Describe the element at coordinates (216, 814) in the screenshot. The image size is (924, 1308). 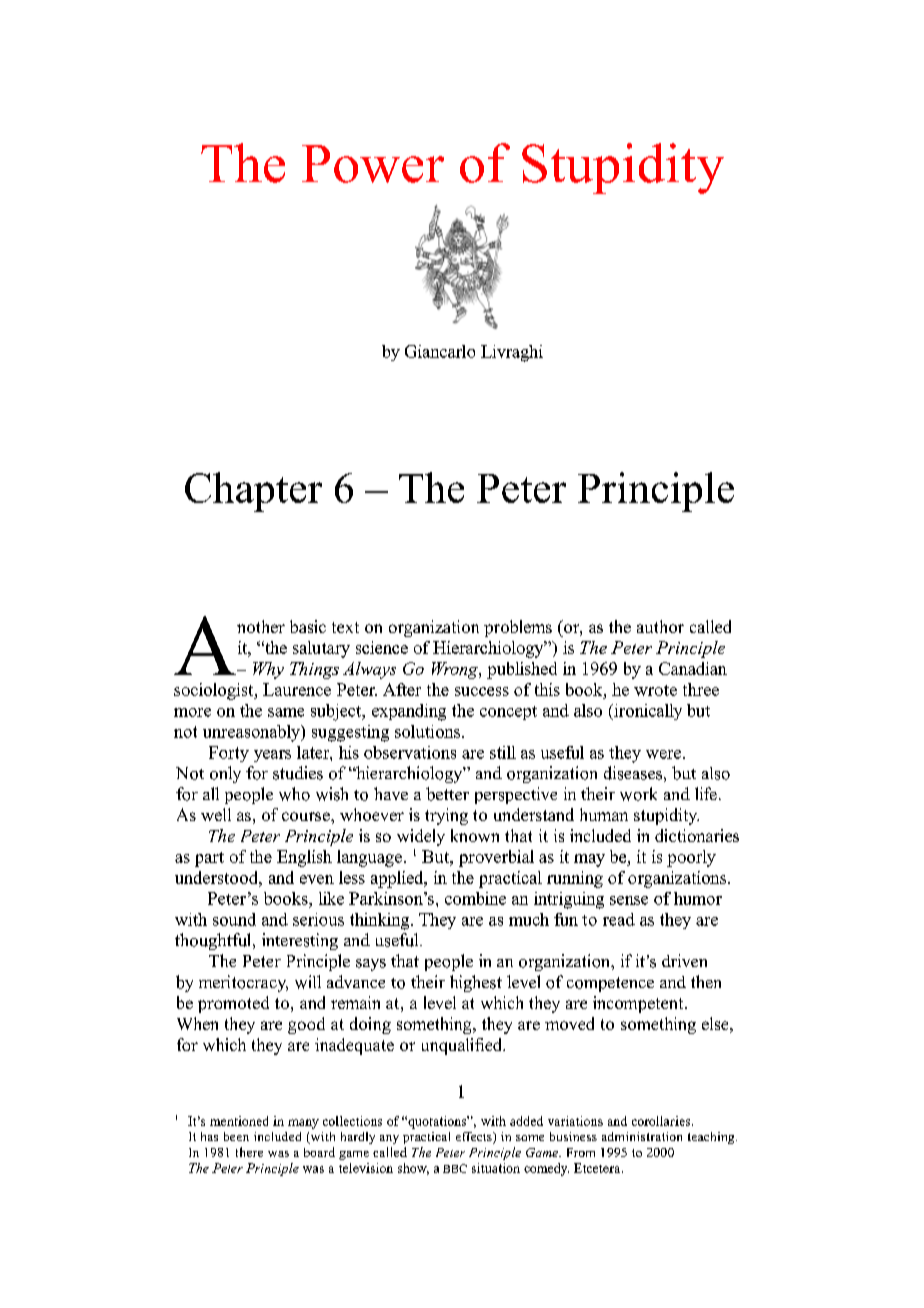
I see `well` at that location.
